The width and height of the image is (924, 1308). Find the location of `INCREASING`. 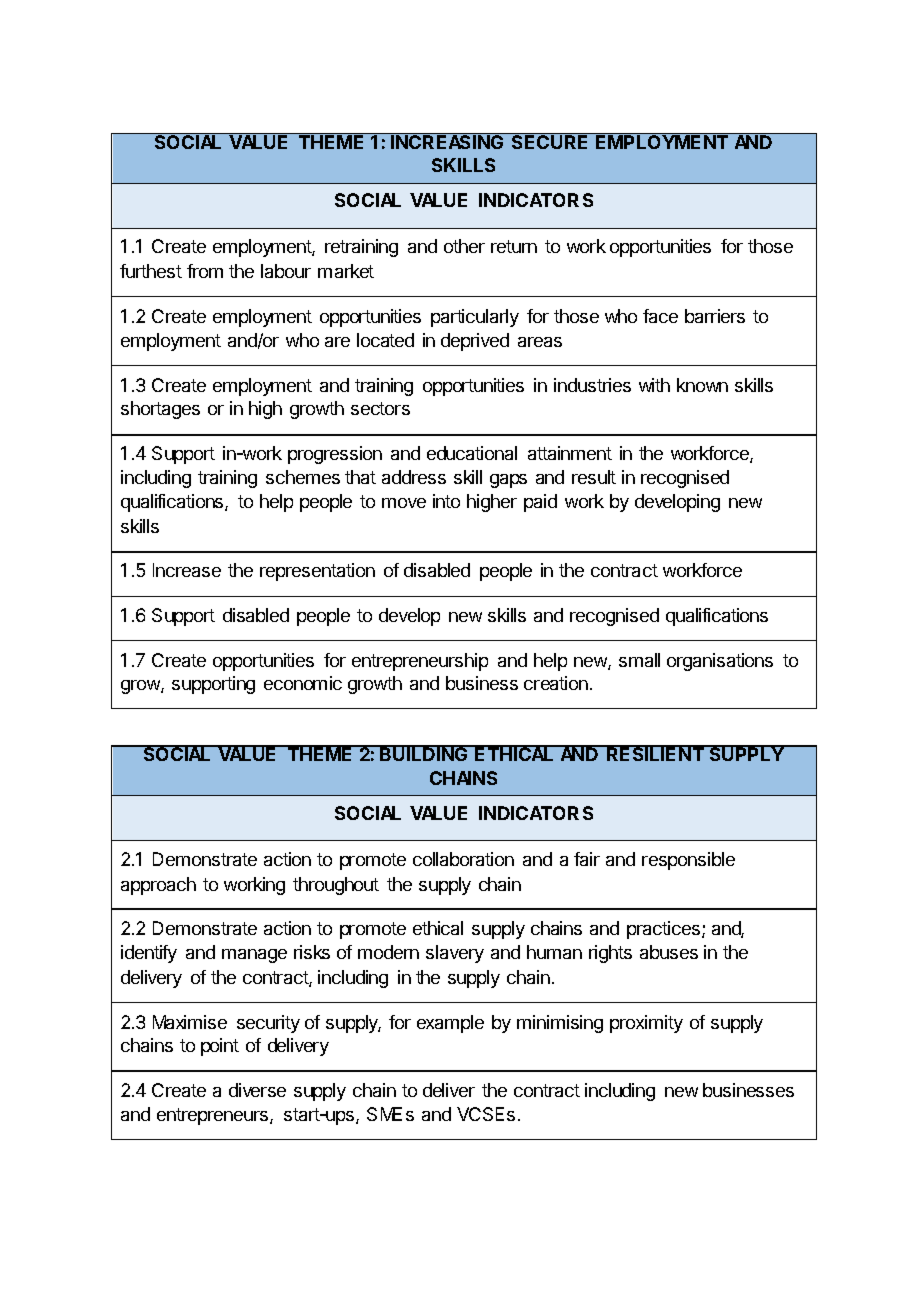

INCREASING is located at coordinates (448, 141).
